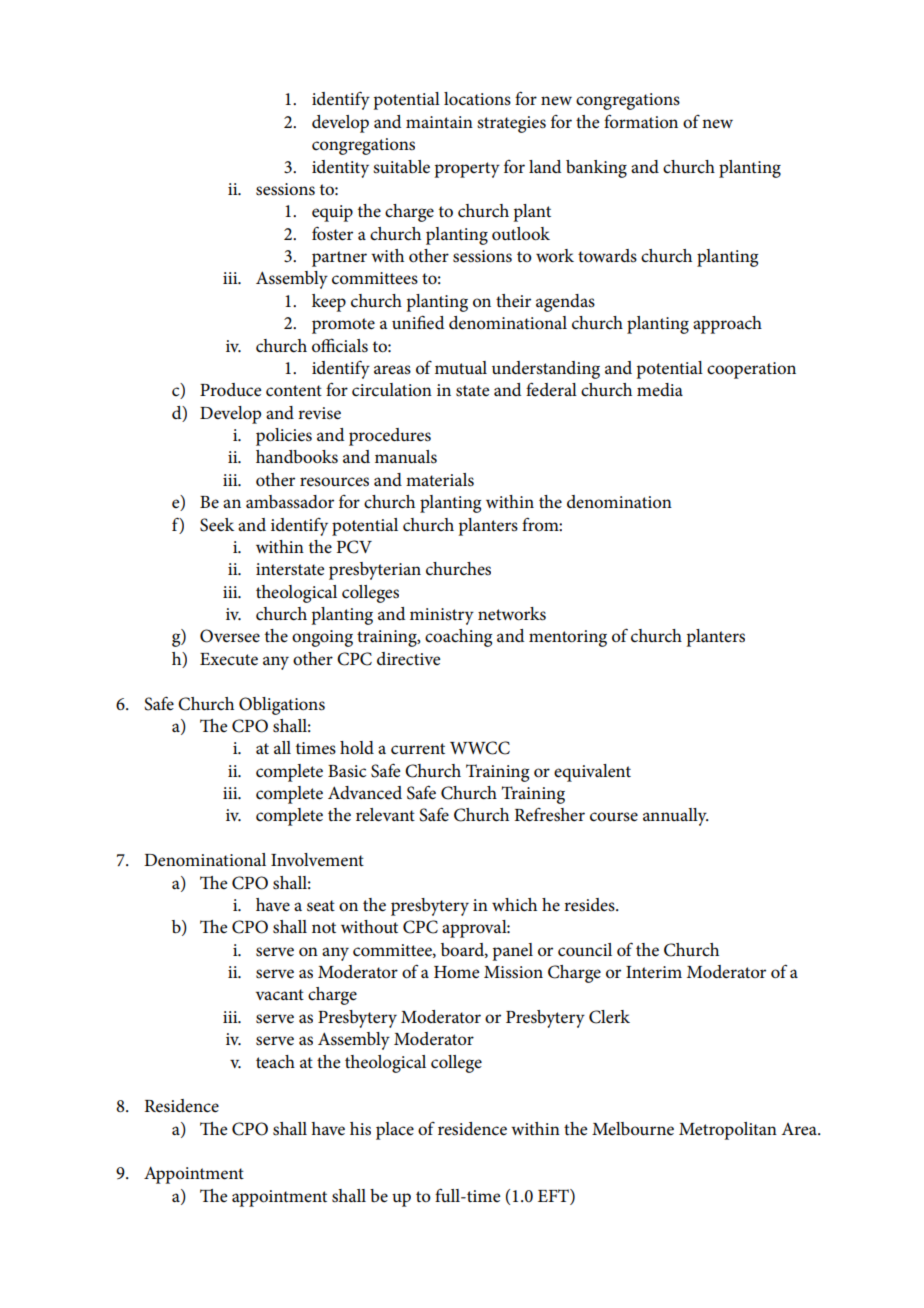 This document has width=924, height=1308. What do you see at coordinates (654, 972) in the document?
I see `Interim` at bounding box center [654, 972].
